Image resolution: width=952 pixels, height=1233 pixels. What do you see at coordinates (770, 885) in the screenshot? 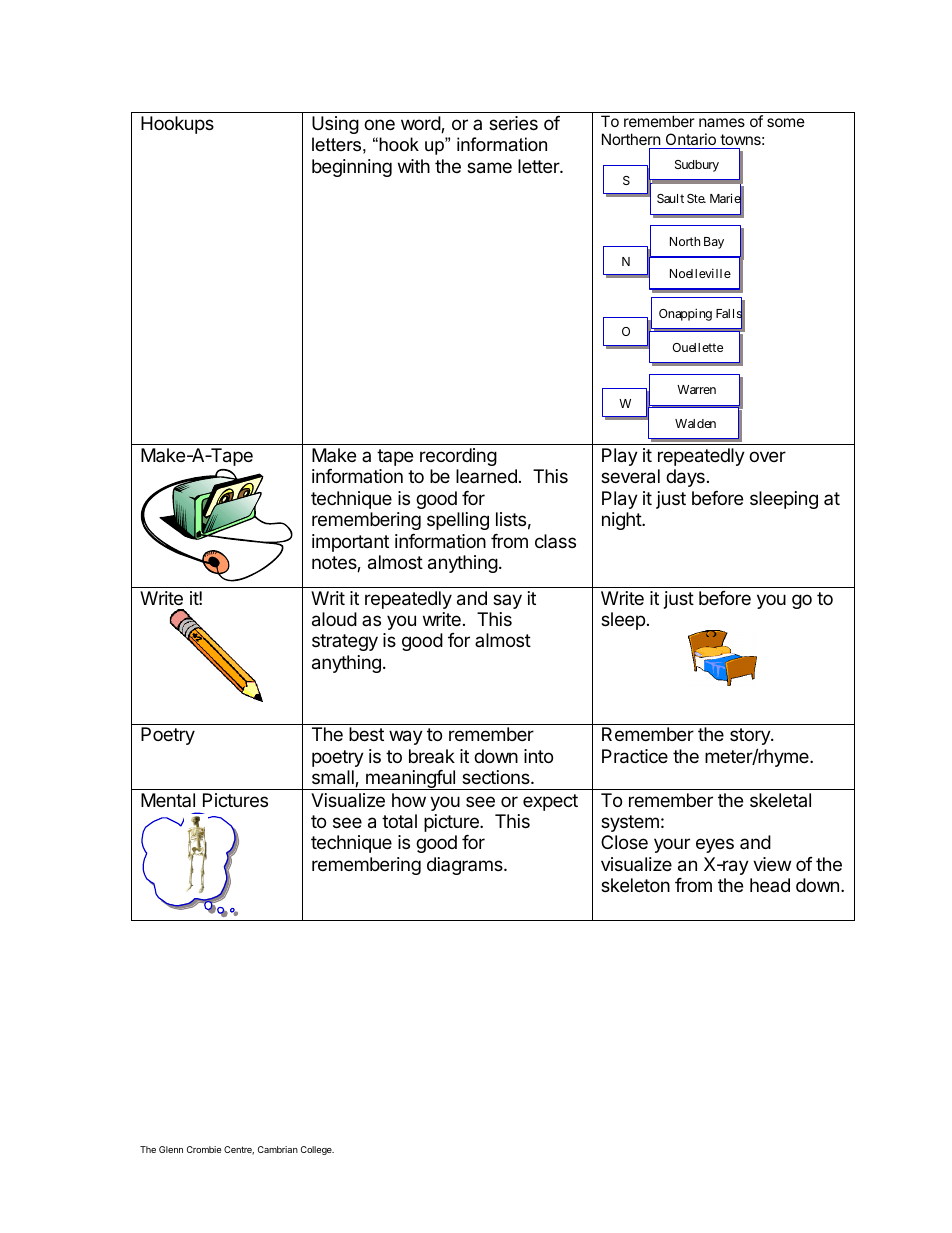
I see `head` at bounding box center [770, 885].
